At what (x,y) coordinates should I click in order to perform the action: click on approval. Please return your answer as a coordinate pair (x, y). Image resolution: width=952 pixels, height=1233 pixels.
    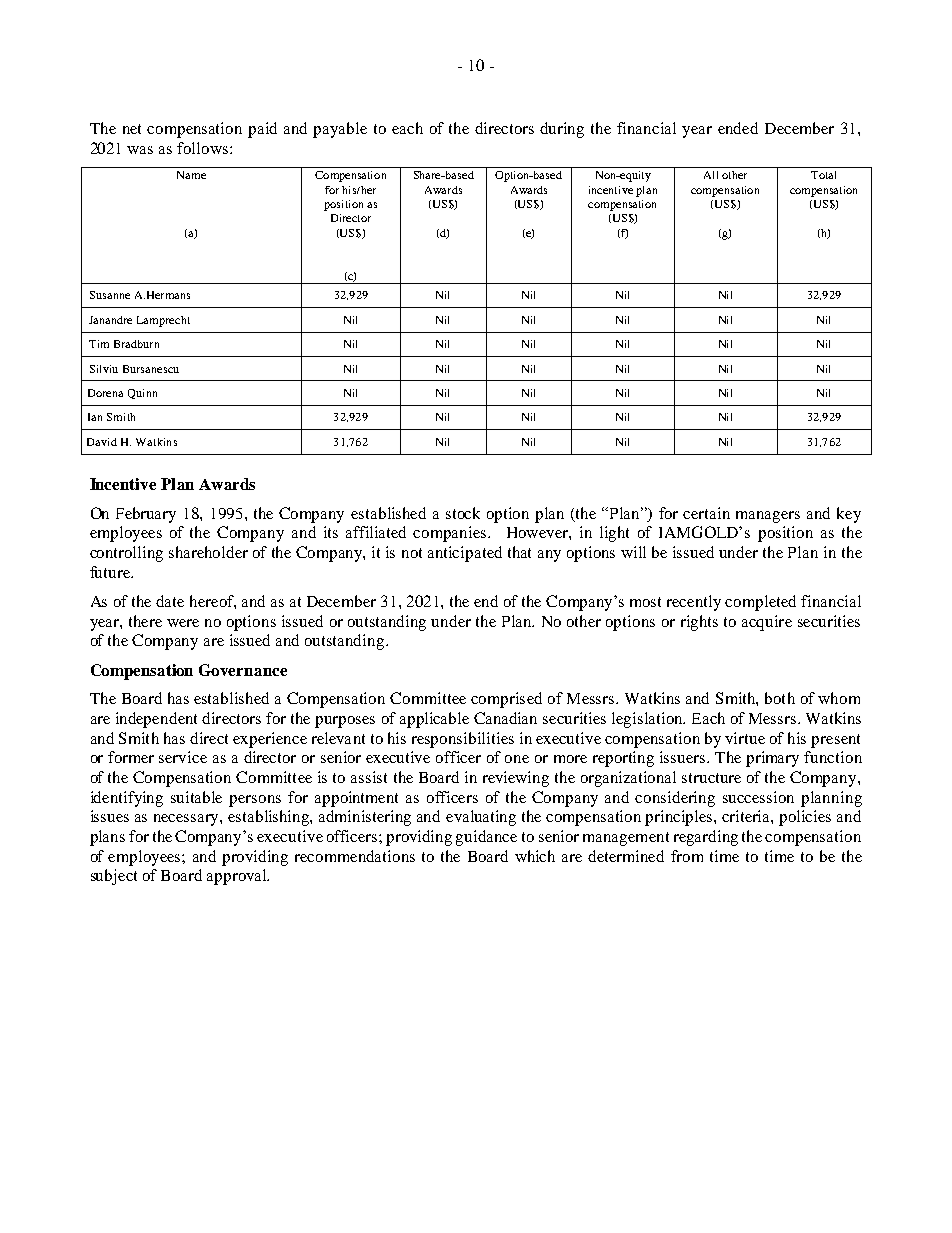
    Looking at the image, I should click on (238, 877).
